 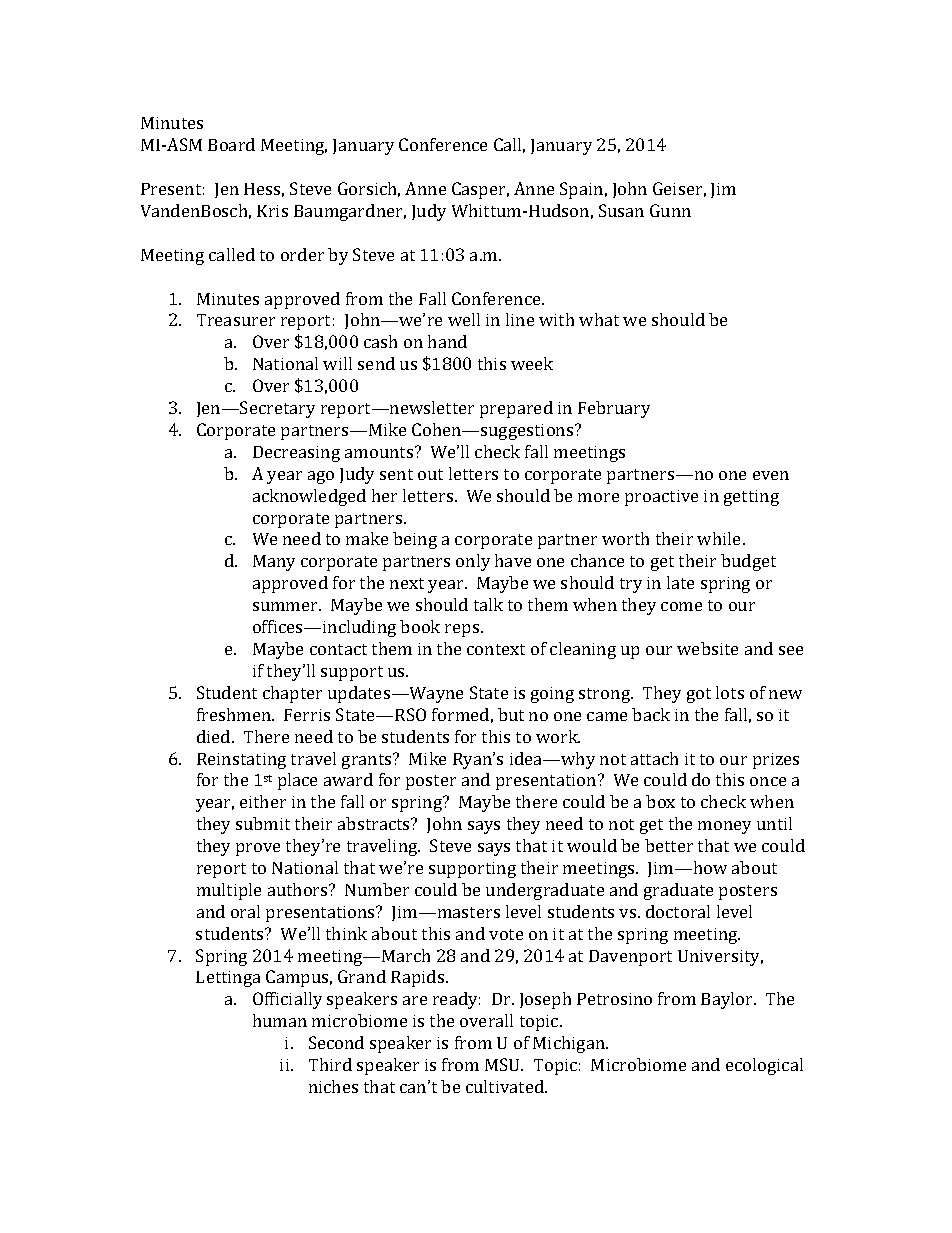 What do you see at coordinates (621, 210) in the image?
I see `Susan` at bounding box center [621, 210].
